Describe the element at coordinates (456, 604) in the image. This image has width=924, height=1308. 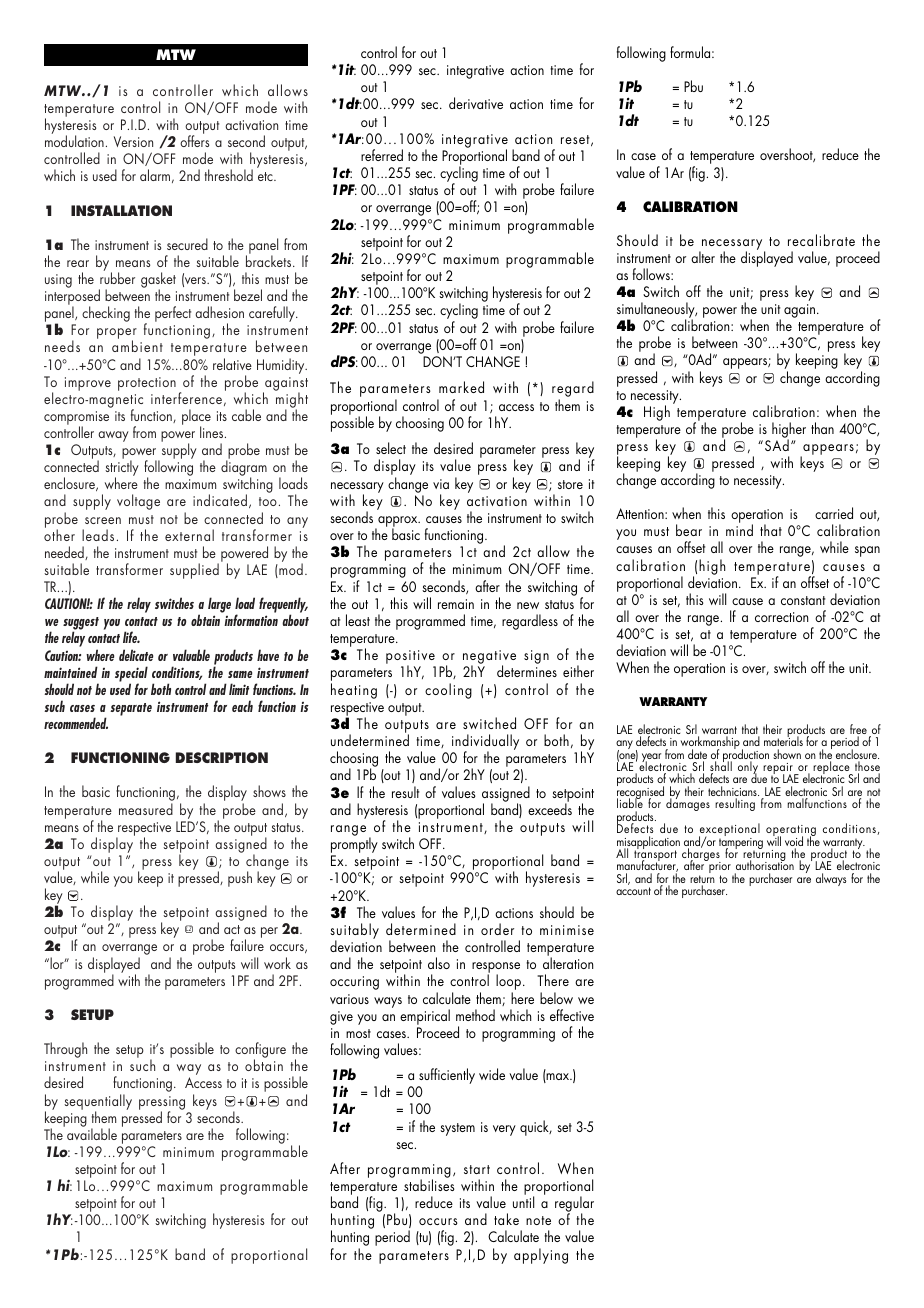
I see `remain` at that location.
